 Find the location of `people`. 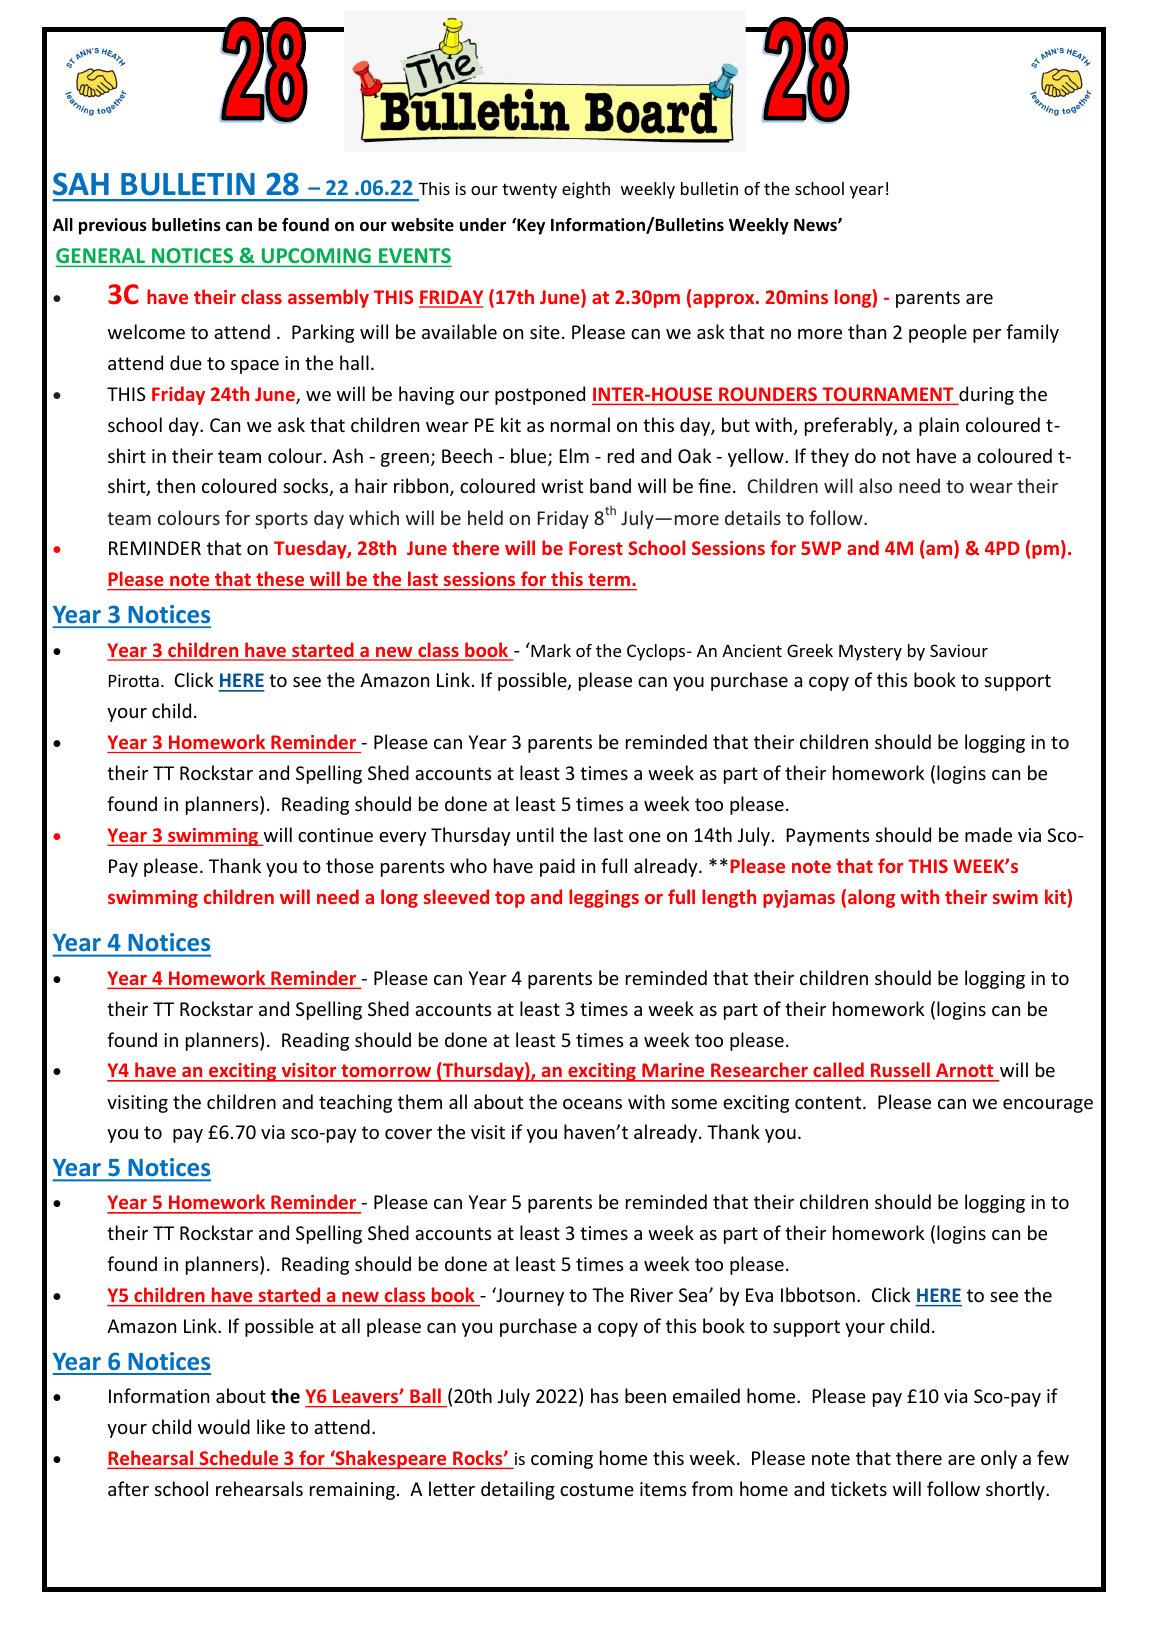

people is located at coordinates (938, 333).
